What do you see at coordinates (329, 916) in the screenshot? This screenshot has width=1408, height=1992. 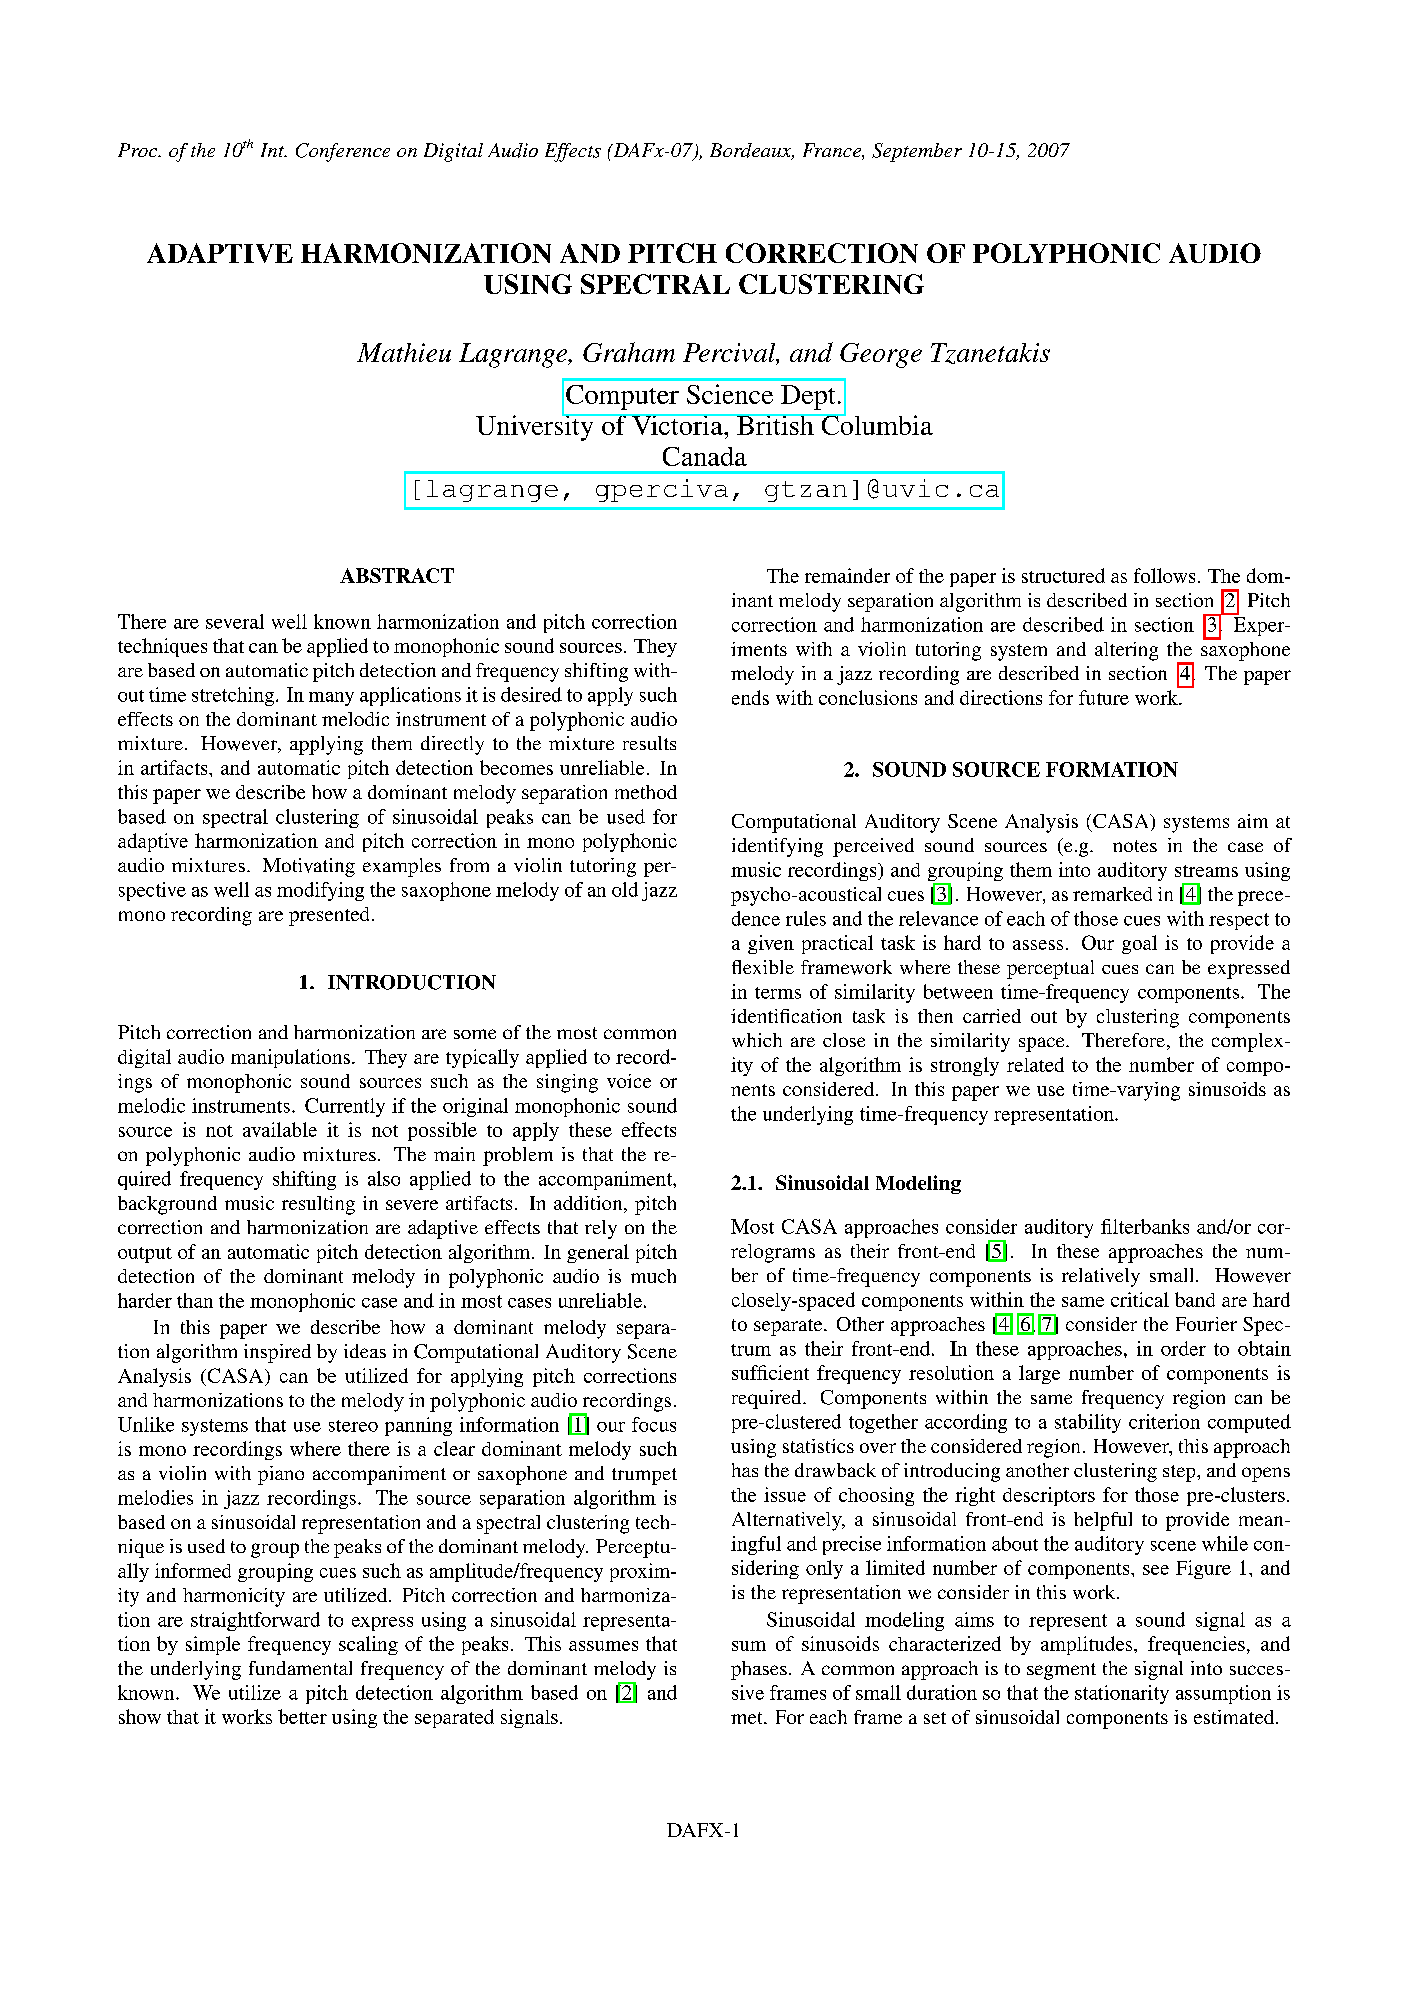 I see `presented` at bounding box center [329, 916].
